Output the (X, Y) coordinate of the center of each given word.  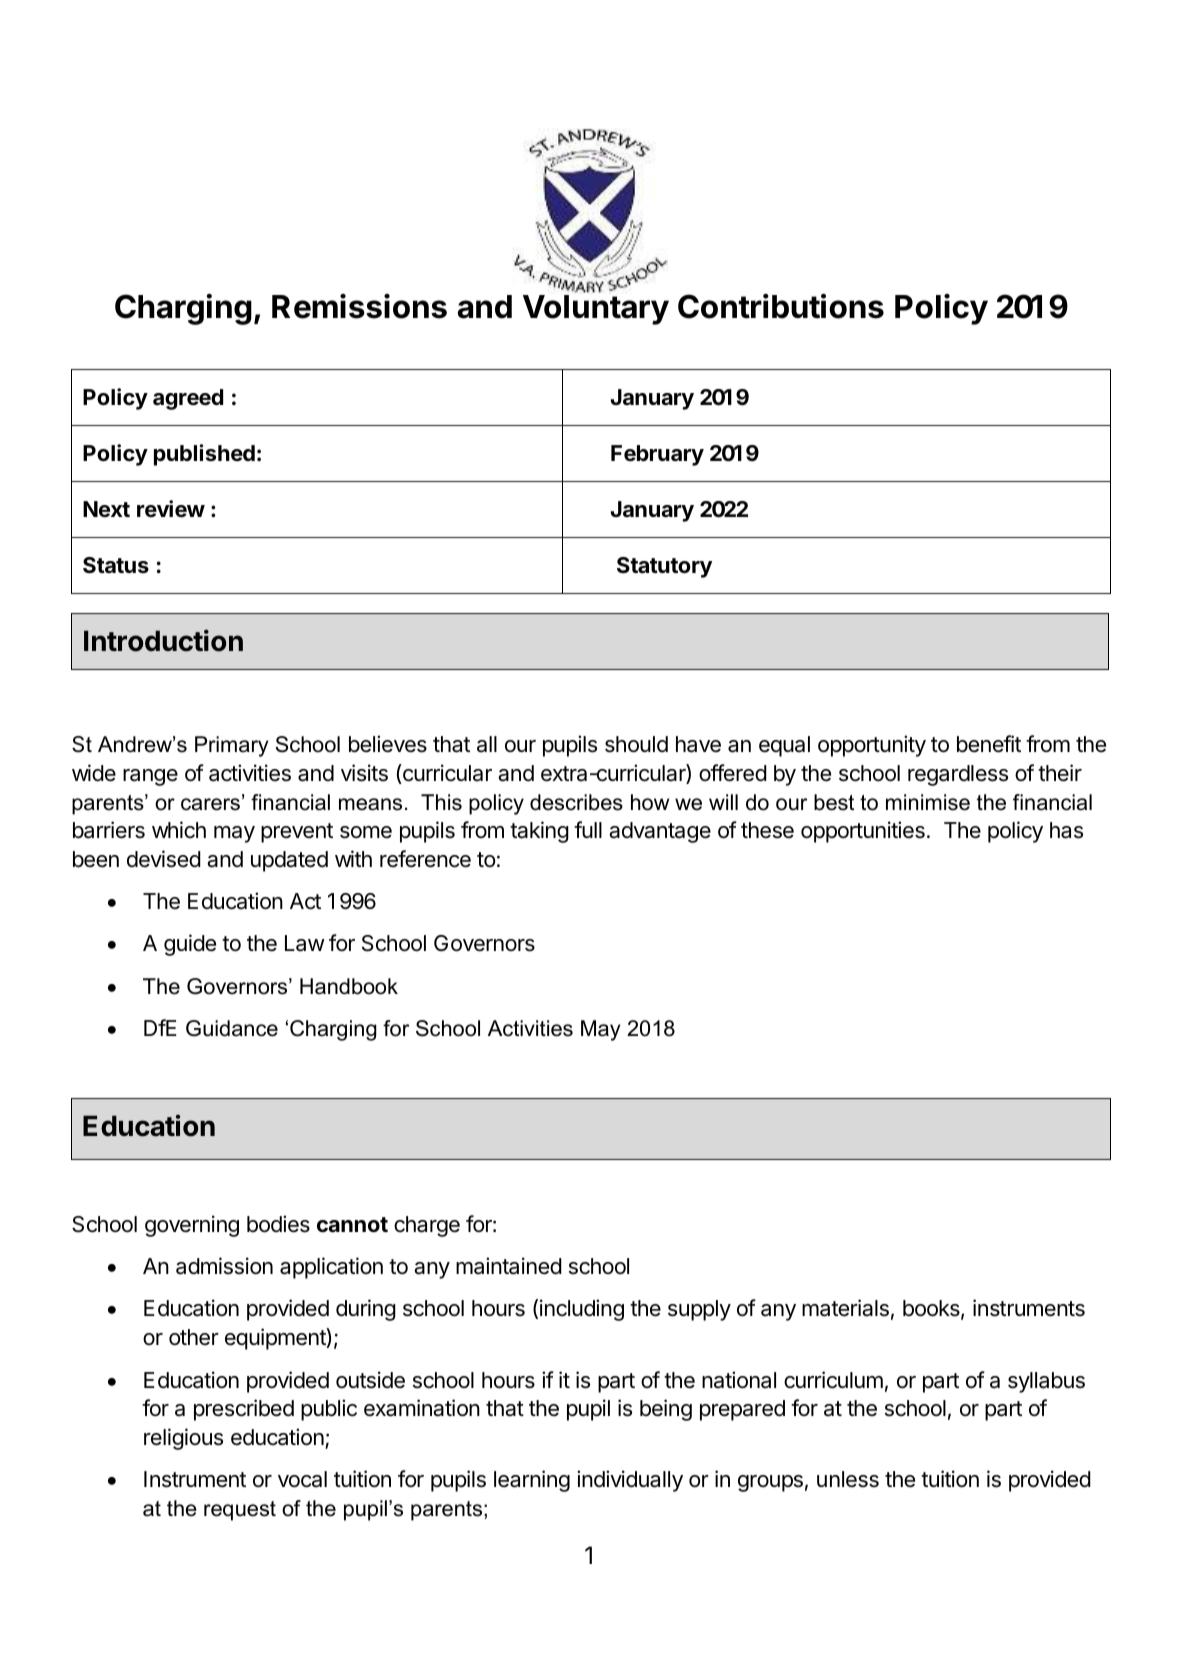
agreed (188, 399)
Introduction (163, 640)
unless (848, 1479)
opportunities (863, 832)
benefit (989, 744)
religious (183, 1439)
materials (845, 1308)
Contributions (781, 306)
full (588, 829)
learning (532, 1481)
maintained (509, 1266)
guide (190, 945)
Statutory (664, 567)
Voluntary (596, 310)
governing (192, 1226)
